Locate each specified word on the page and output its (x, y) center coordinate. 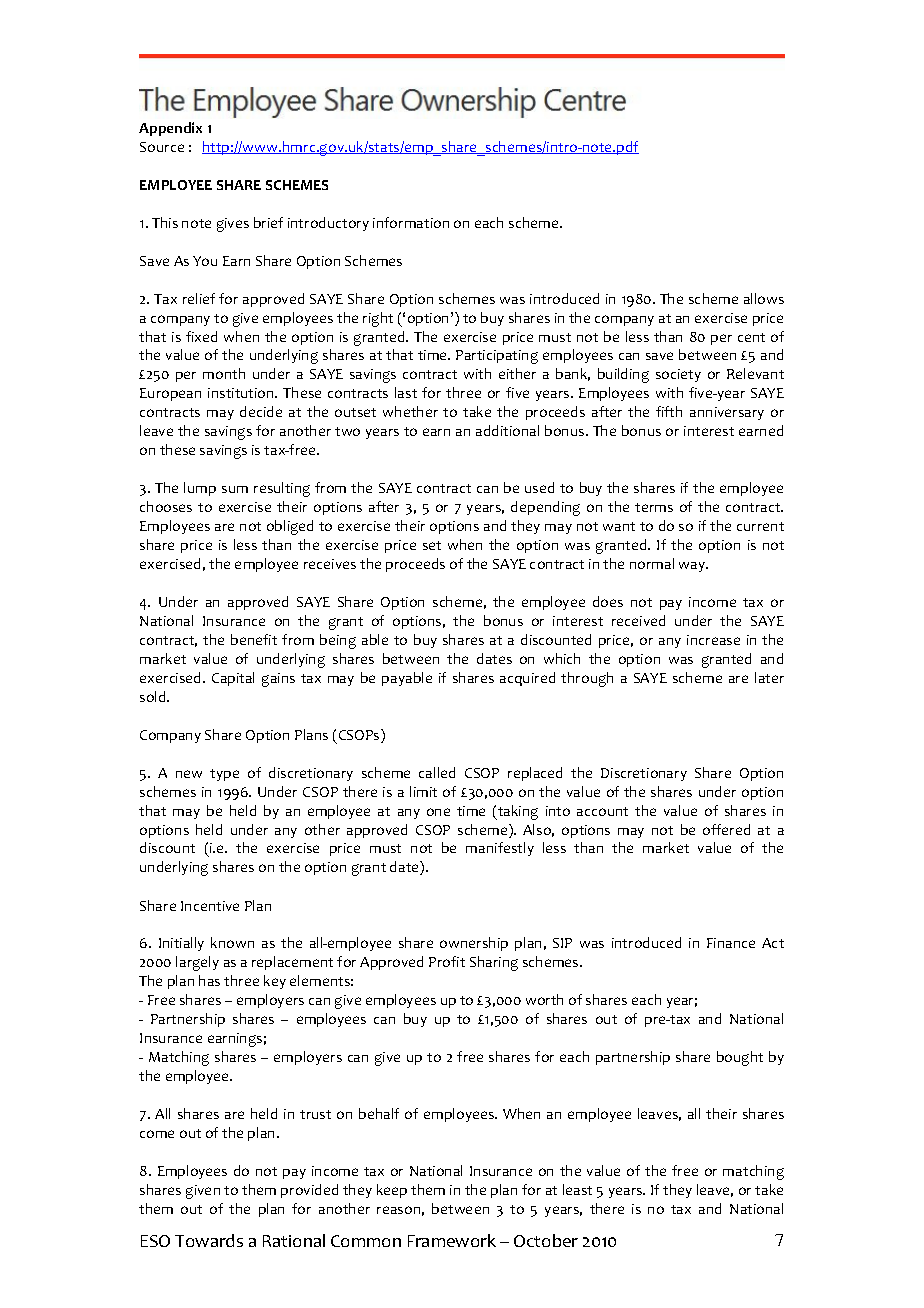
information (411, 222)
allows (764, 298)
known (232, 942)
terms (654, 507)
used (539, 487)
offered (726, 829)
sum (235, 489)
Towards (209, 1240)
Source (162, 147)
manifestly (500, 849)
